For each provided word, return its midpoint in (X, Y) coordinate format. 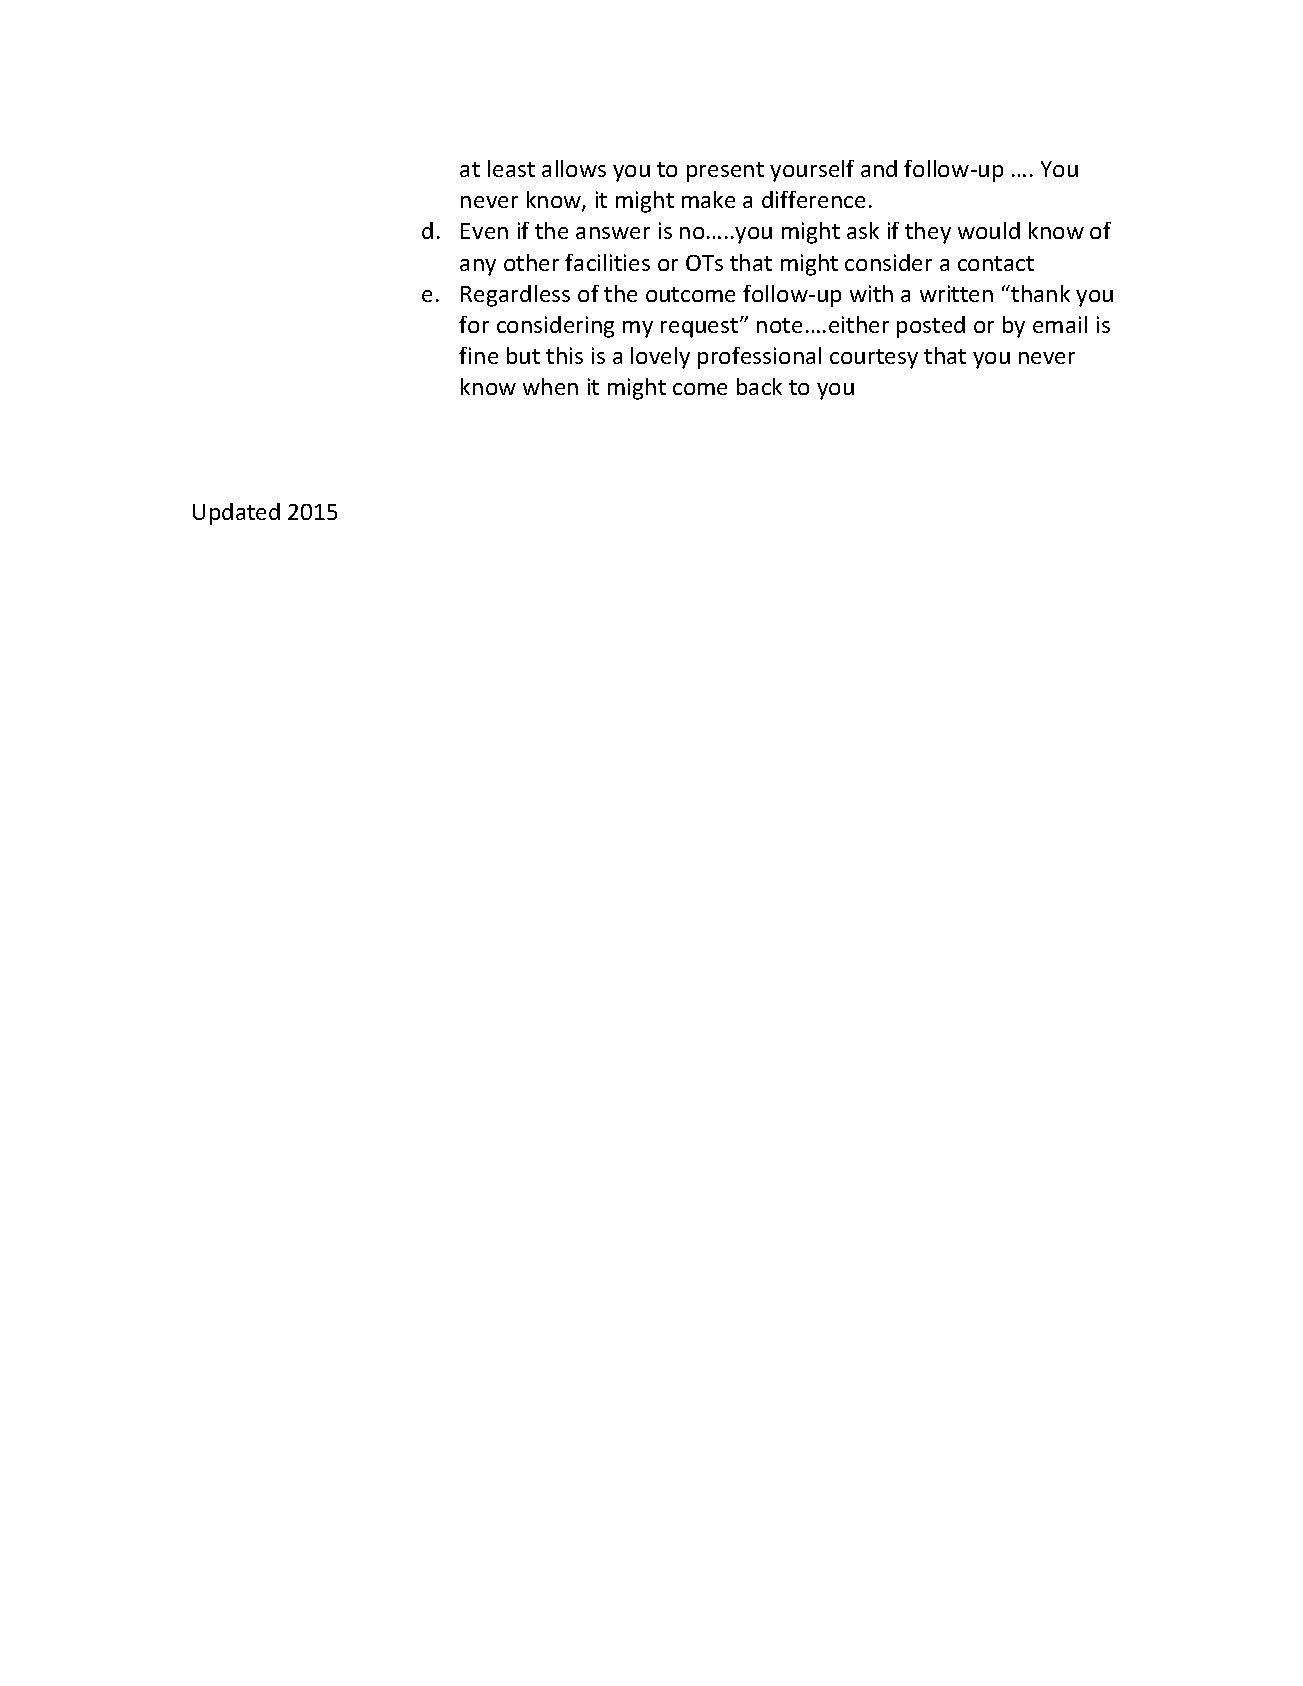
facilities (607, 262)
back (759, 386)
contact (996, 263)
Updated (236, 514)
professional (759, 358)
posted (931, 327)
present (725, 172)
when (550, 386)
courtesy (874, 359)
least (511, 168)
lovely (660, 358)
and (879, 168)
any (478, 267)
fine (478, 355)
